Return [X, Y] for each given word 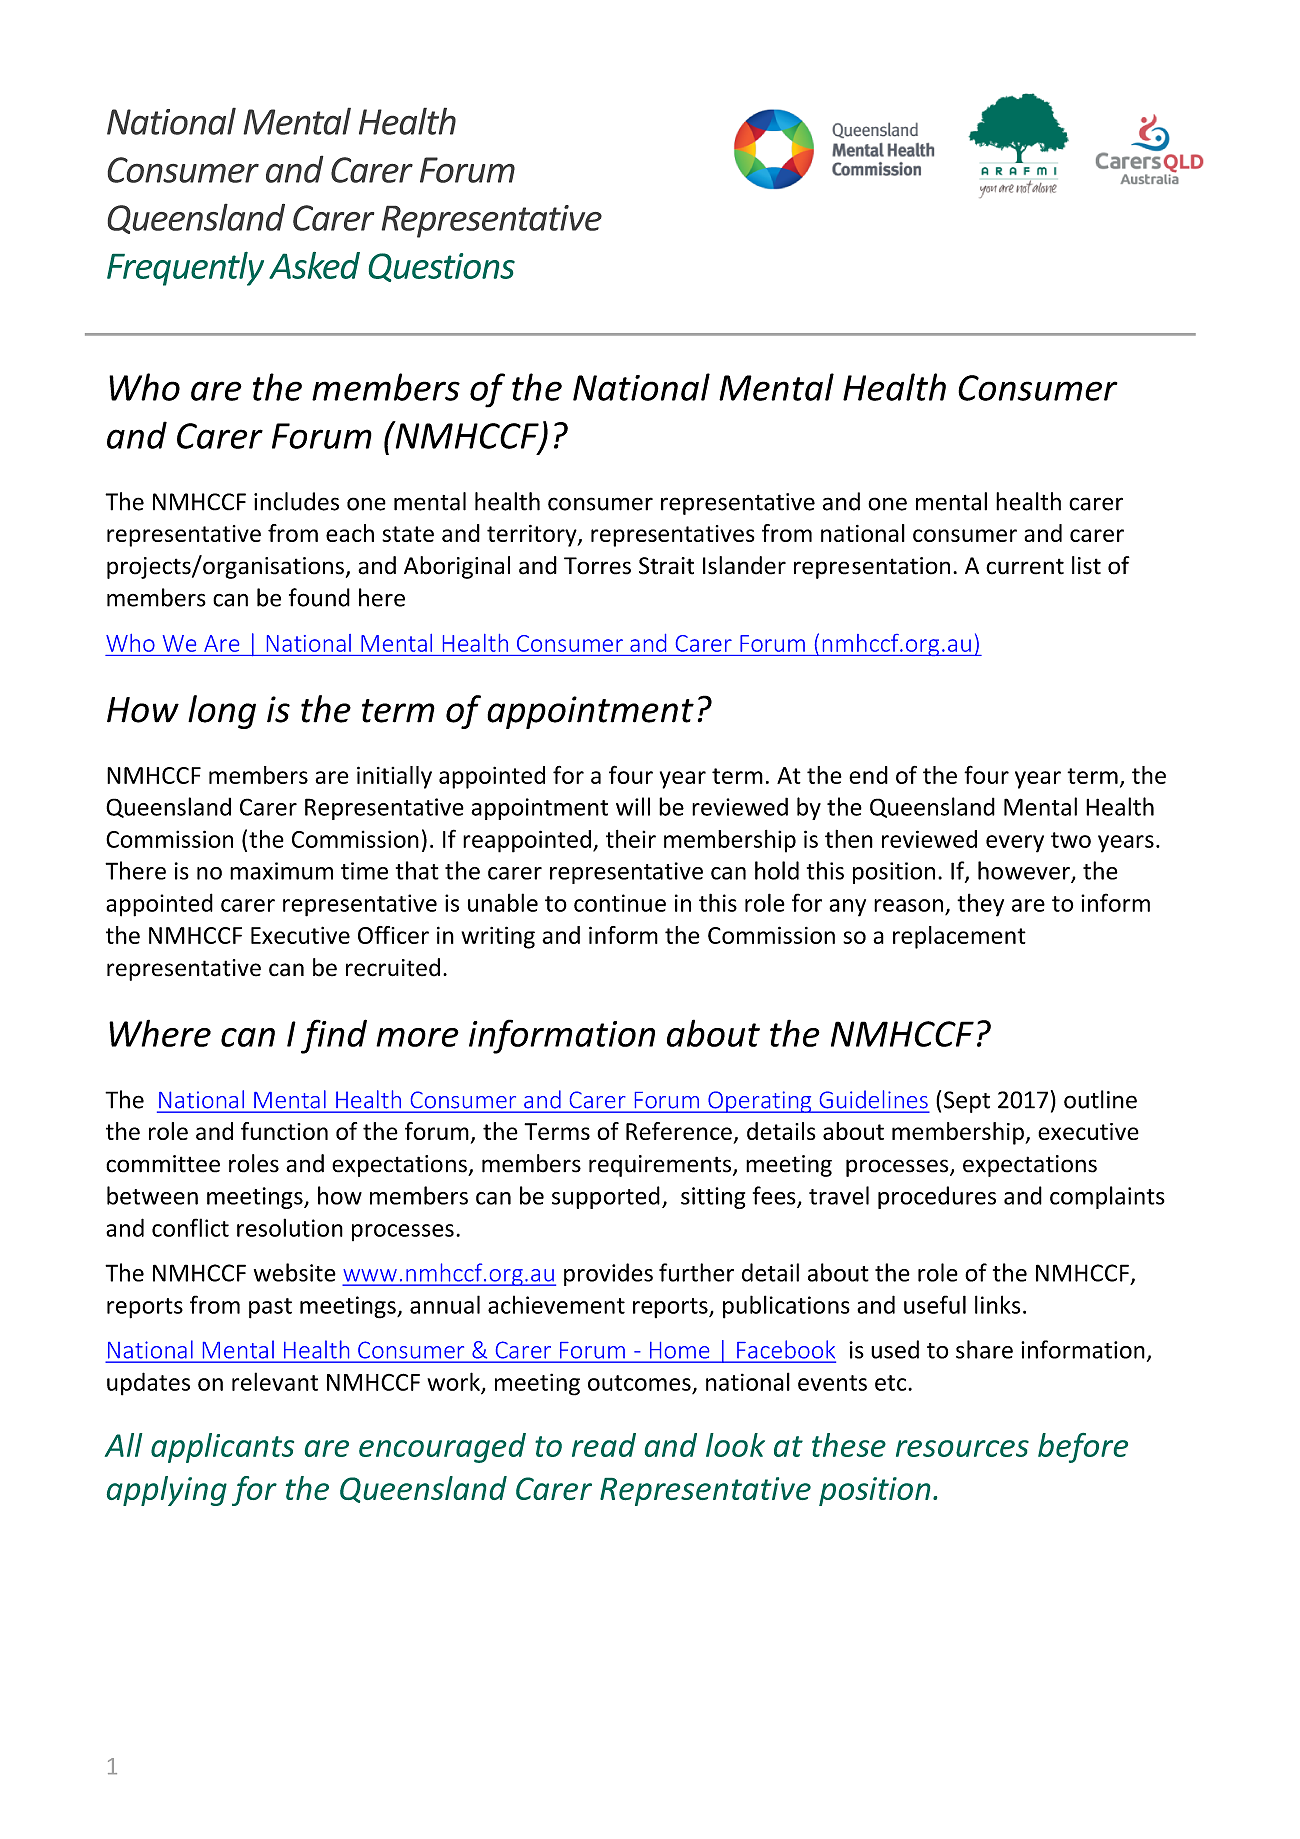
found [319, 597]
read [604, 1445]
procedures [937, 1197]
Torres [597, 566]
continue [620, 903]
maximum [281, 871]
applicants [222, 1448]
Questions [442, 267]
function [284, 1131]
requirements [661, 1166]
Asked [314, 265]
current [1025, 566]
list [1086, 565]
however [1025, 871]
